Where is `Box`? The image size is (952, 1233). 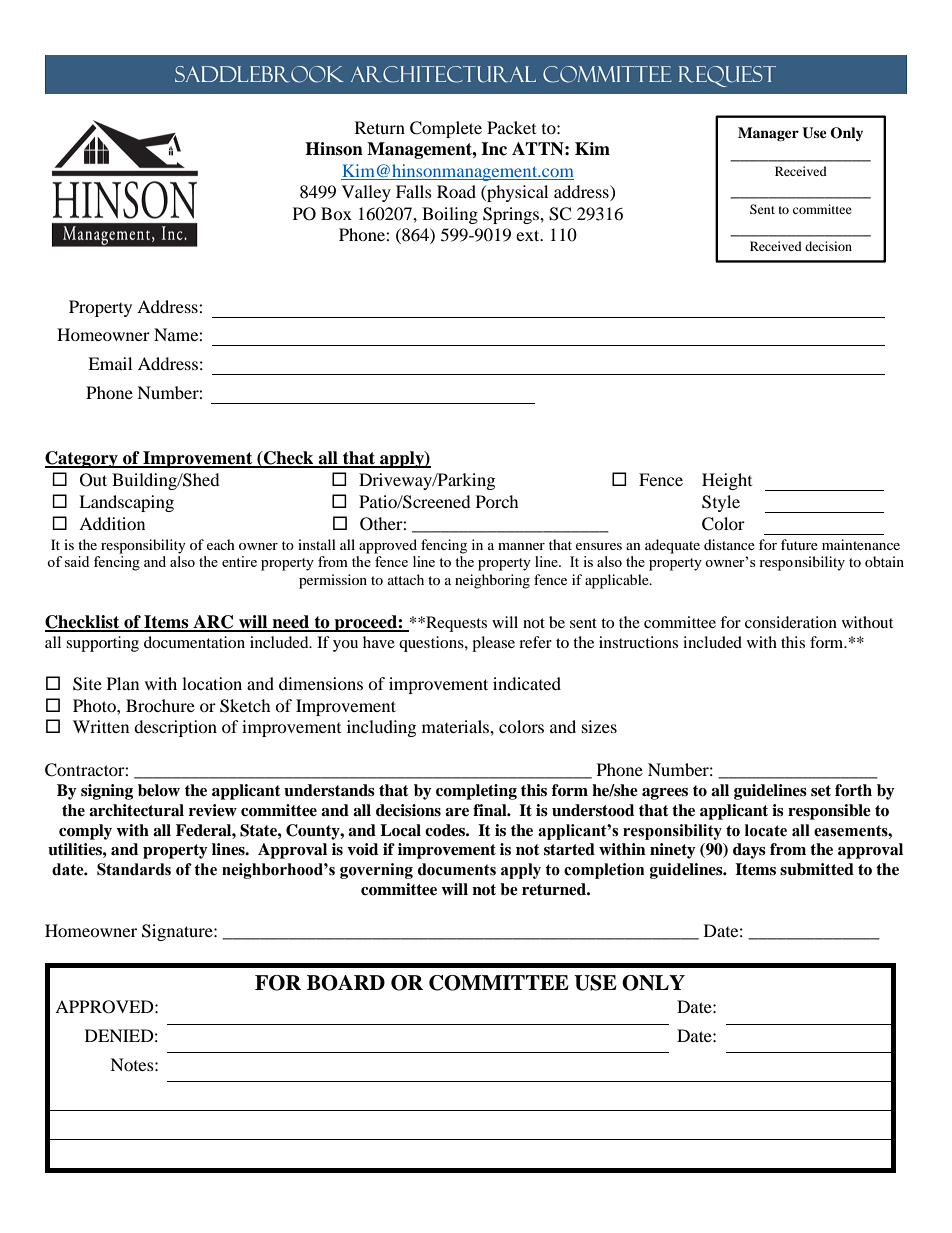 Box is located at coordinates (336, 213).
